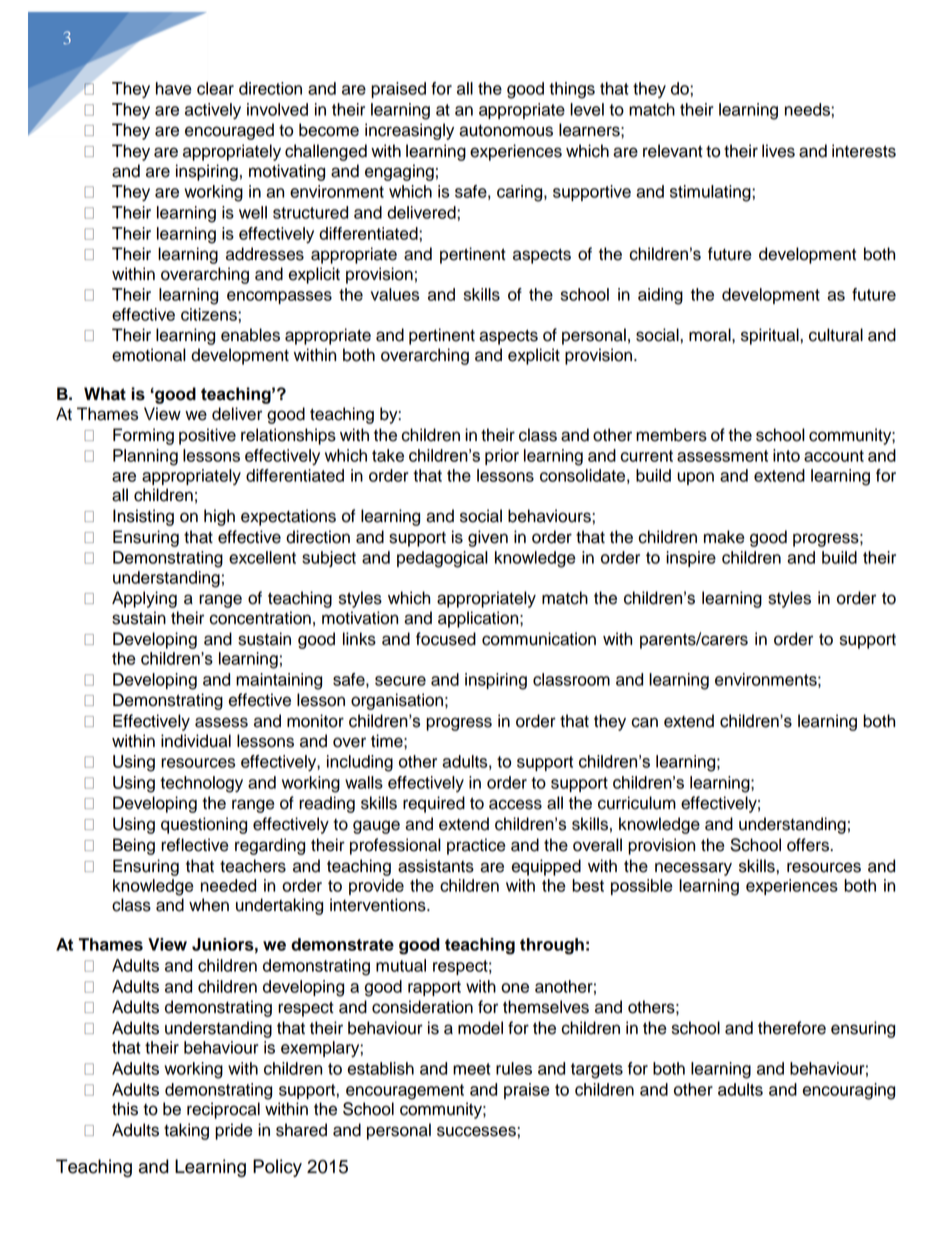 The height and width of the screenshot is (1233, 952). What do you see at coordinates (771, 336) in the screenshot?
I see `spiritual` at bounding box center [771, 336].
